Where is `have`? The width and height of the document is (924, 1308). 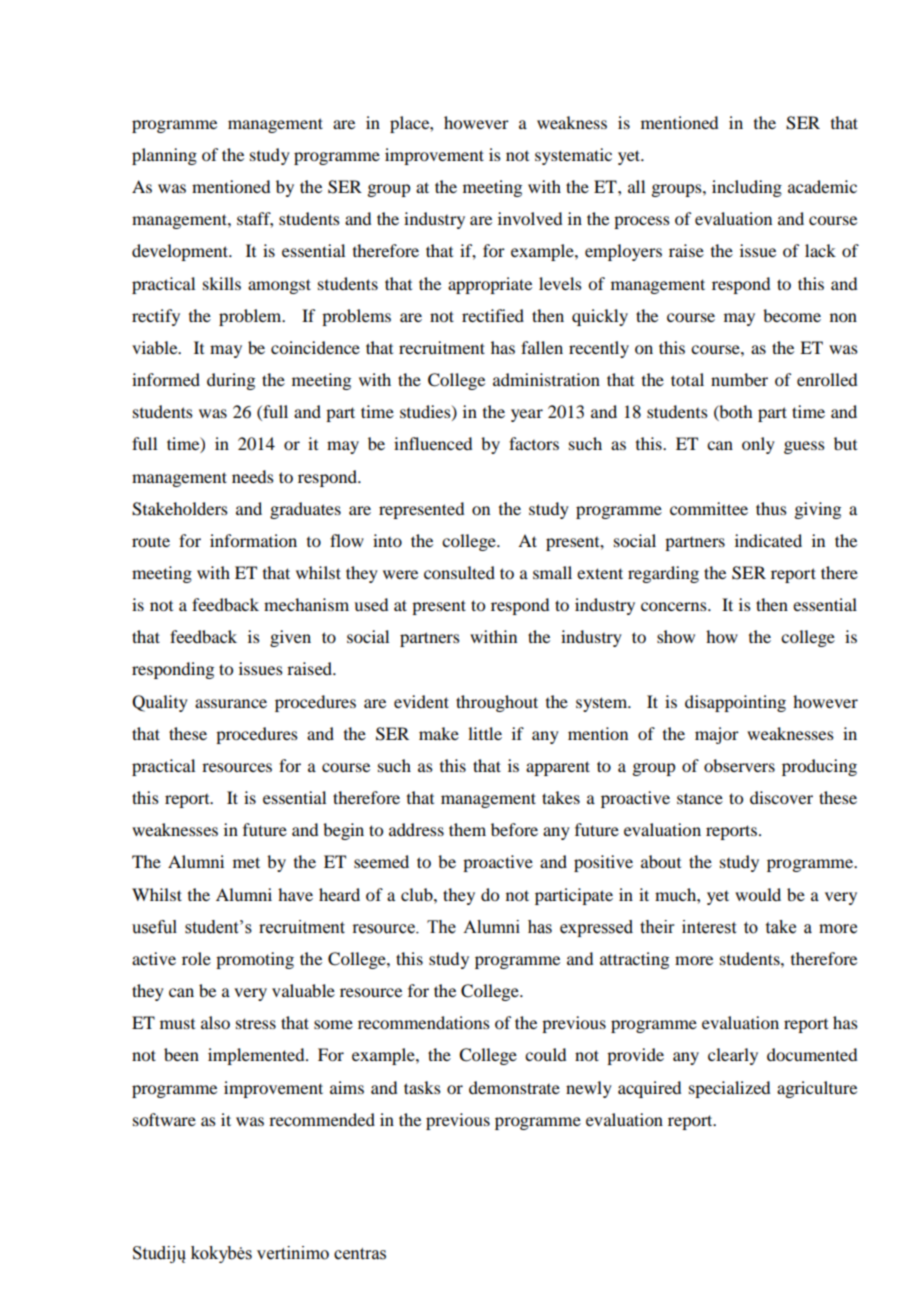
have is located at coordinates (295, 894).
